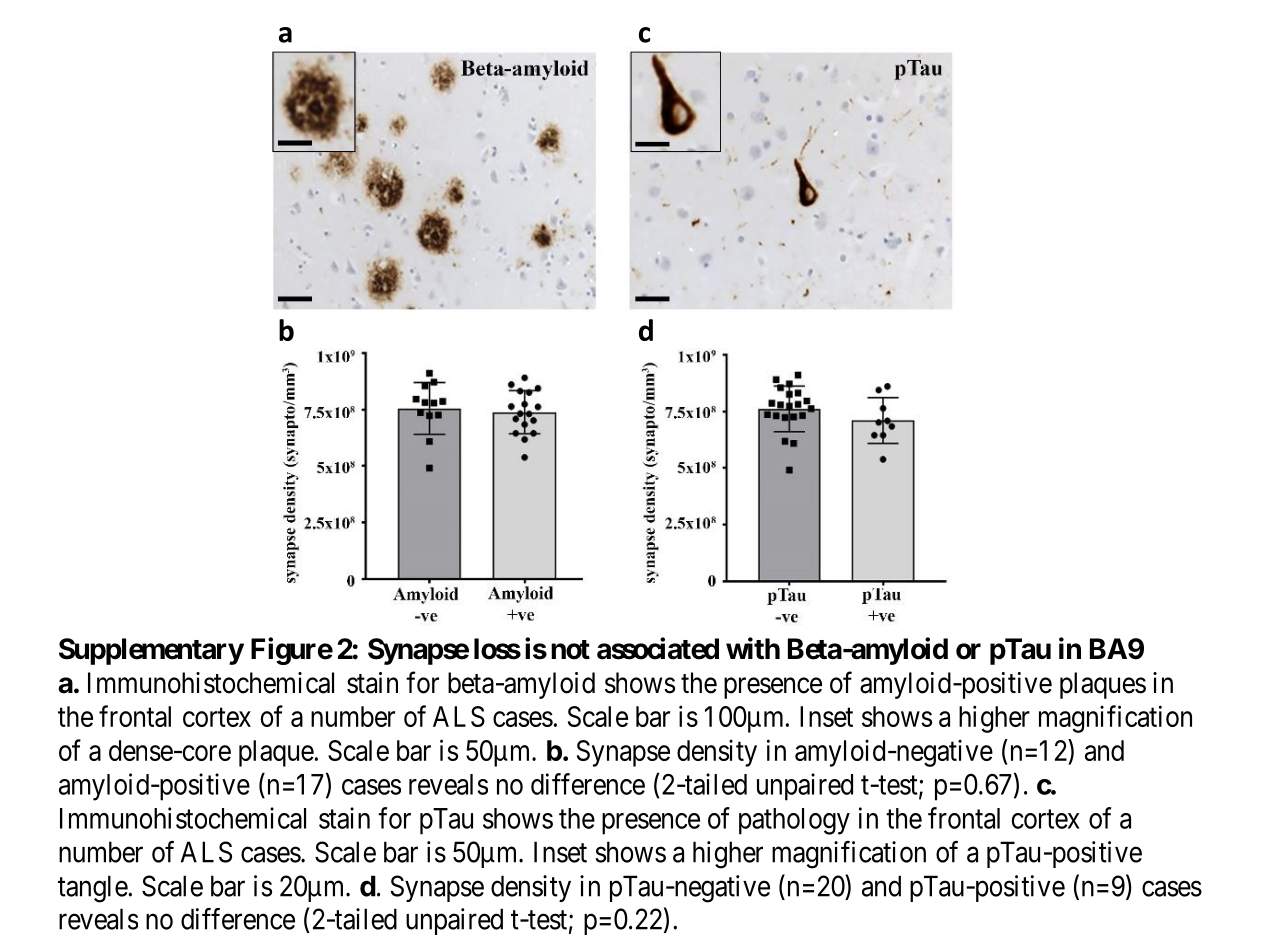 Image resolution: width=1270 pixels, height=952 pixels. What do you see at coordinates (93, 889) in the screenshot?
I see `tangle` at bounding box center [93, 889].
